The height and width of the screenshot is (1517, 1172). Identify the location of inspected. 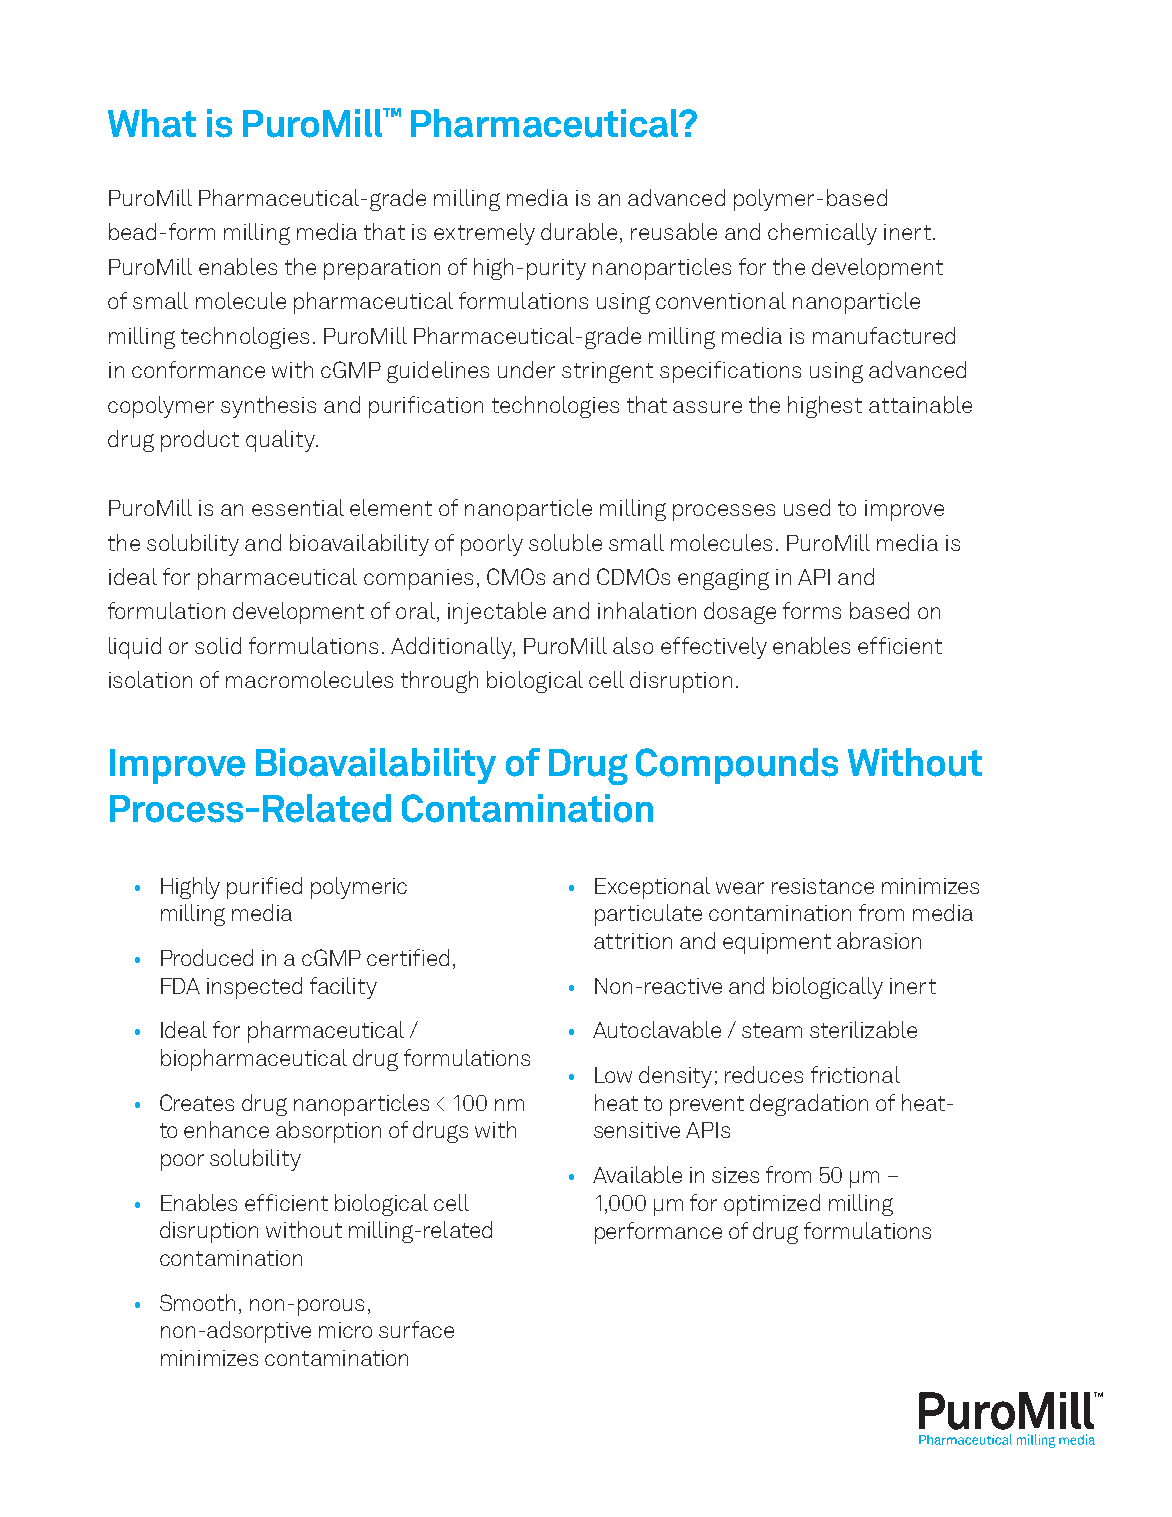
(254, 988).
